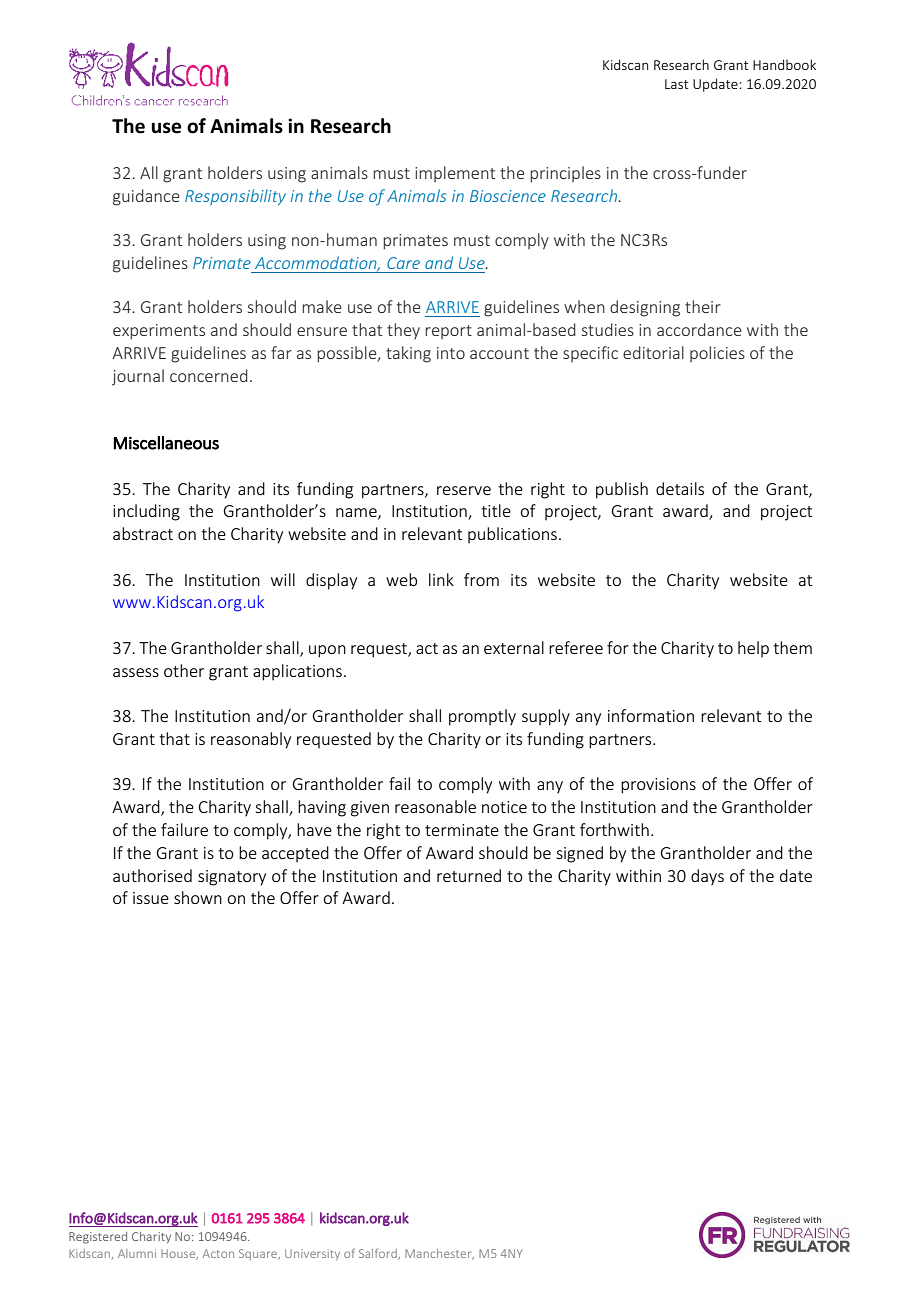  I want to click on external, so click(514, 647).
